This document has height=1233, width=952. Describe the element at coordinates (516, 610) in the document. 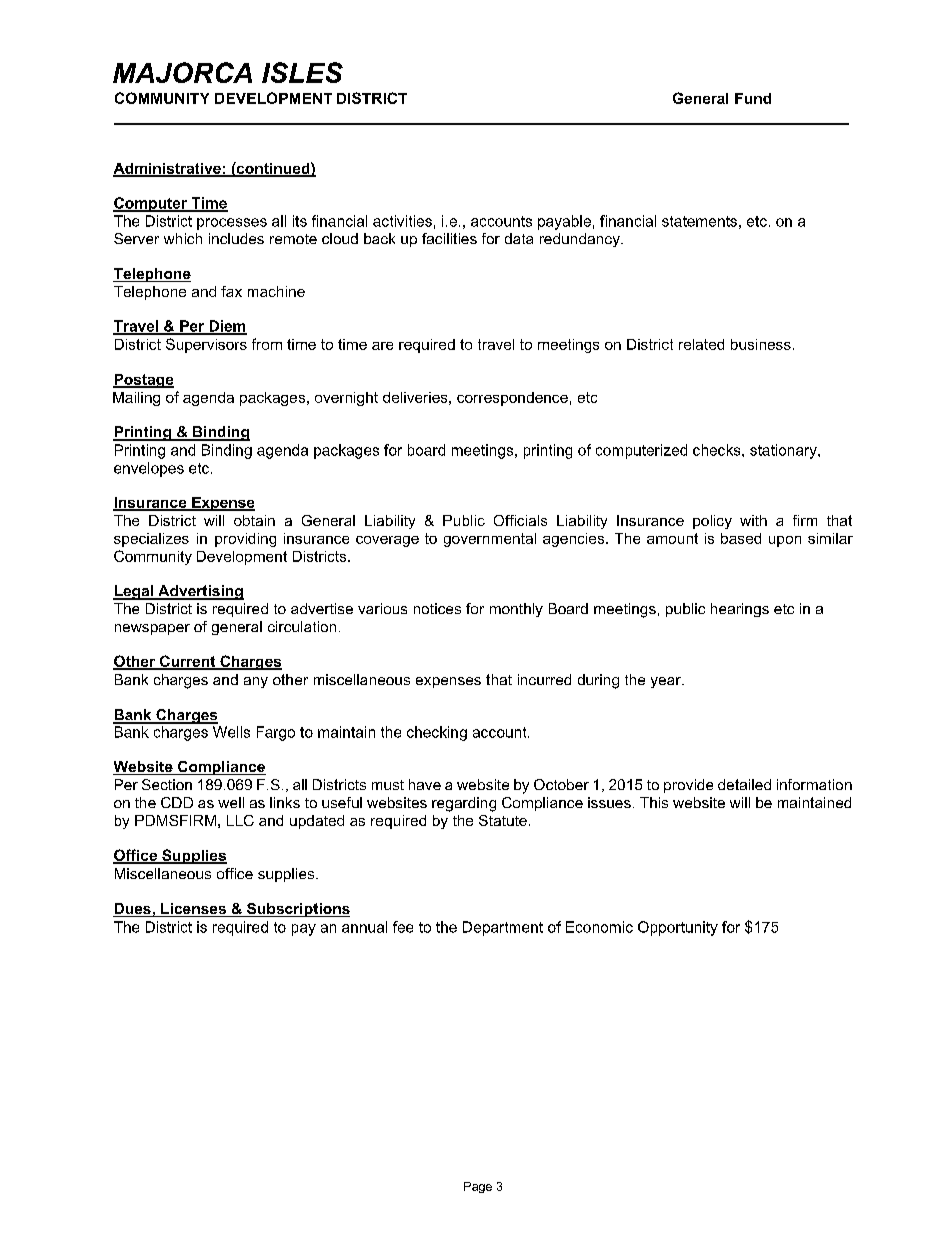

I see `monthly` at that location.
